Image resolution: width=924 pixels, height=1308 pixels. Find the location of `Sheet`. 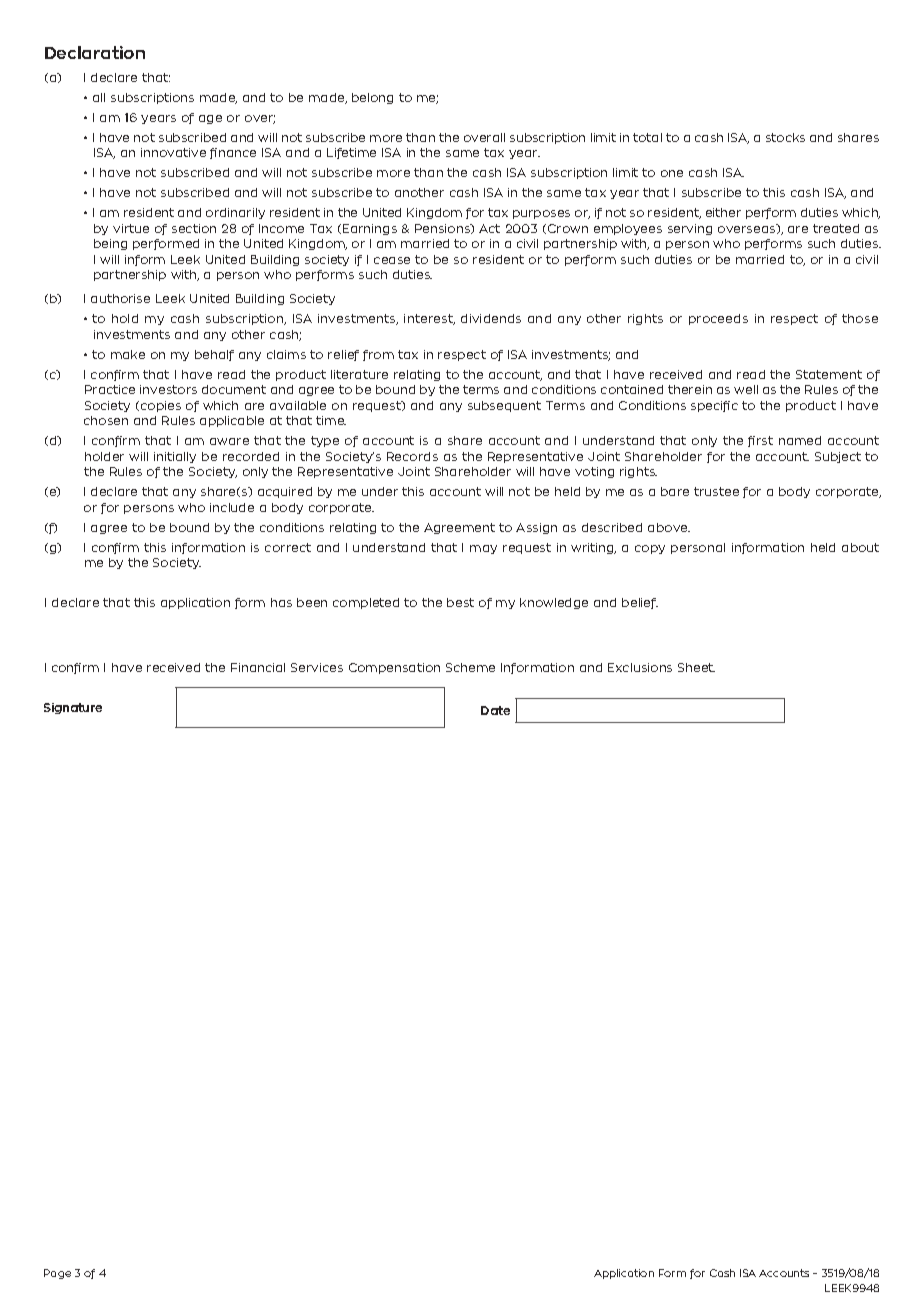

Sheet is located at coordinates (696, 667).
